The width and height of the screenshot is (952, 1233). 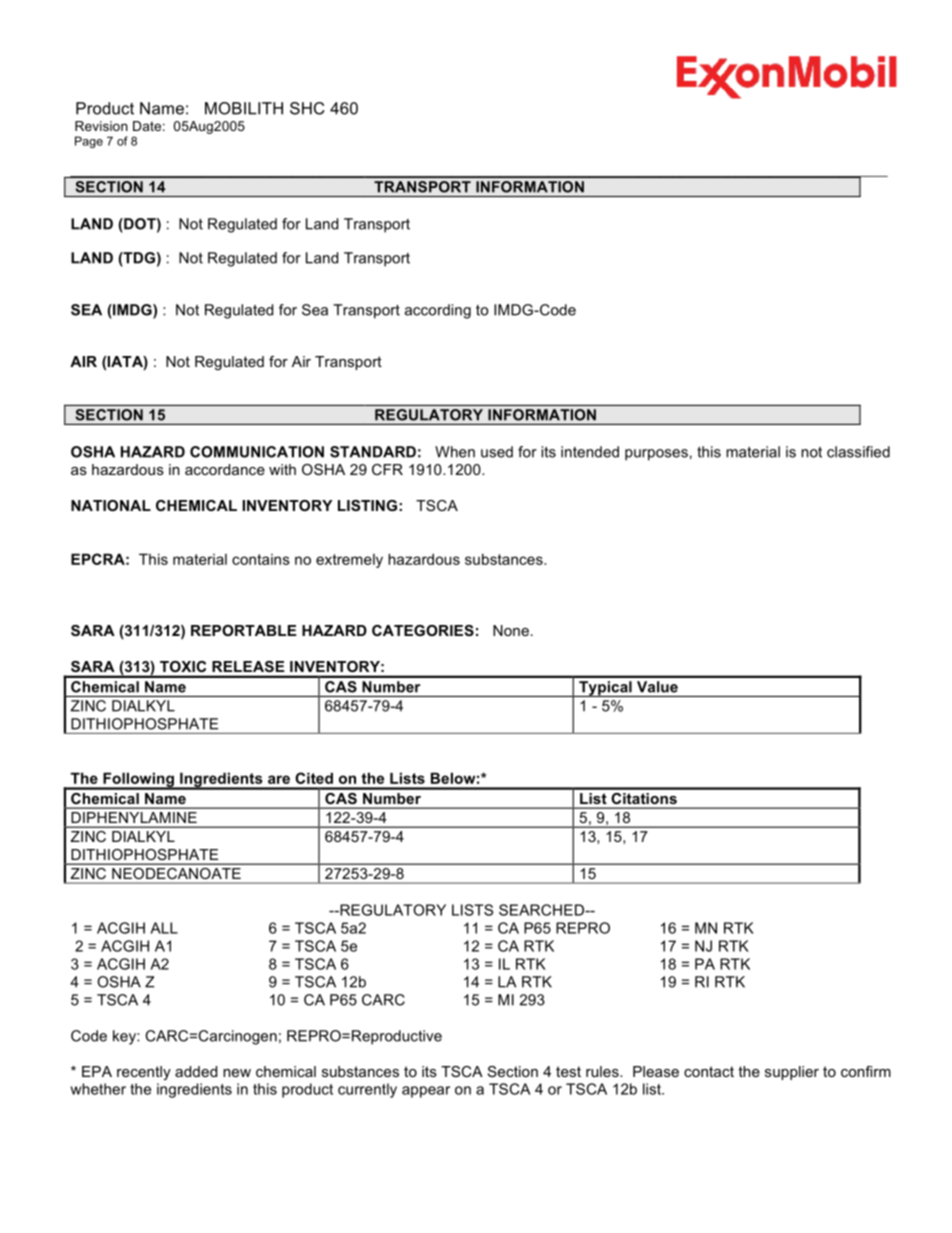 I want to click on supplier, so click(x=792, y=1073).
